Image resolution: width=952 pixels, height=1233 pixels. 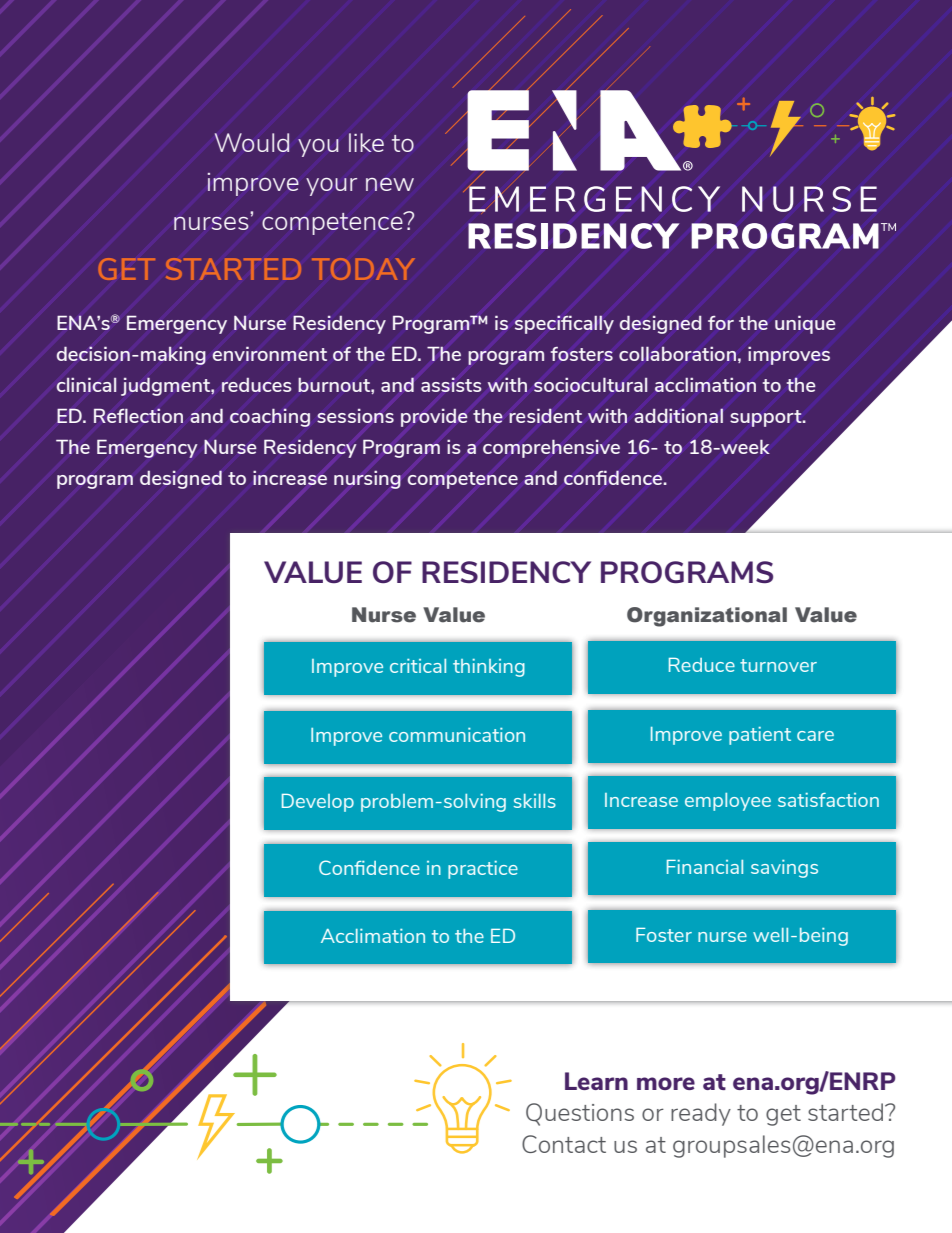 What do you see at coordinates (390, 184) in the image?
I see `new` at bounding box center [390, 184].
